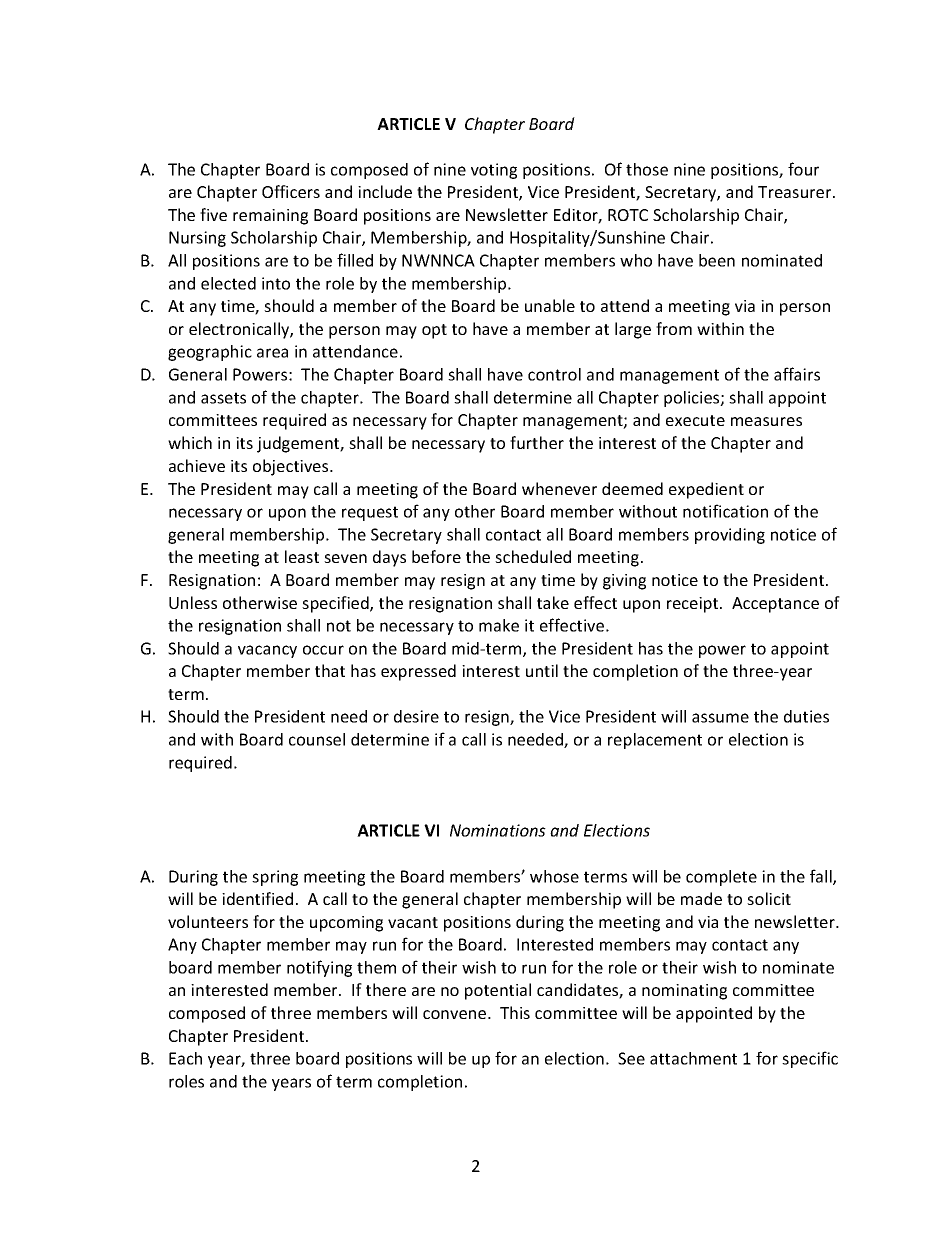  What do you see at coordinates (537, 442) in the screenshot?
I see `further` at bounding box center [537, 442].
